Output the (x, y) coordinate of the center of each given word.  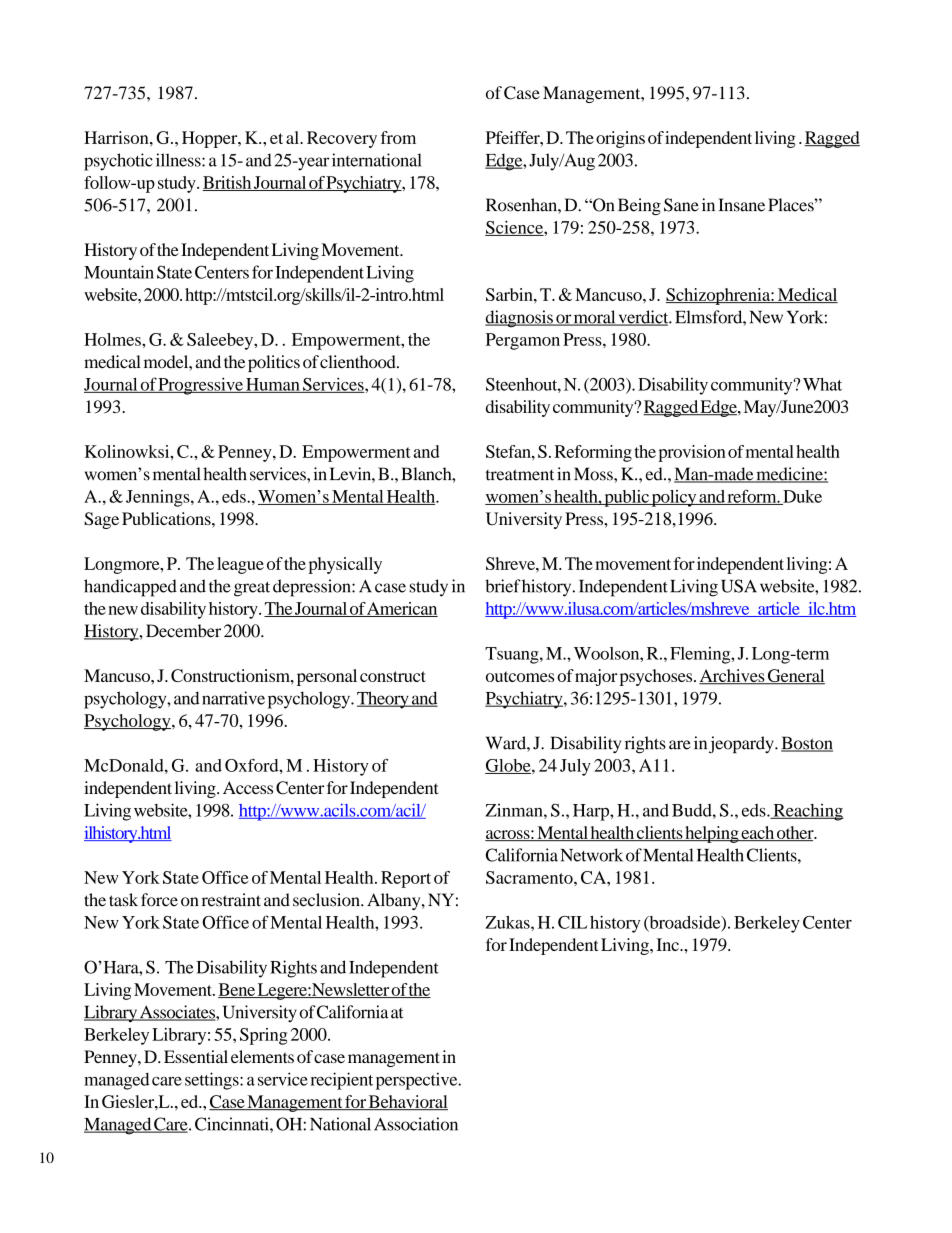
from (398, 137)
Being (639, 206)
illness (179, 160)
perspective (418, 1081)
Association (416, 1124)
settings (213, 1081)
